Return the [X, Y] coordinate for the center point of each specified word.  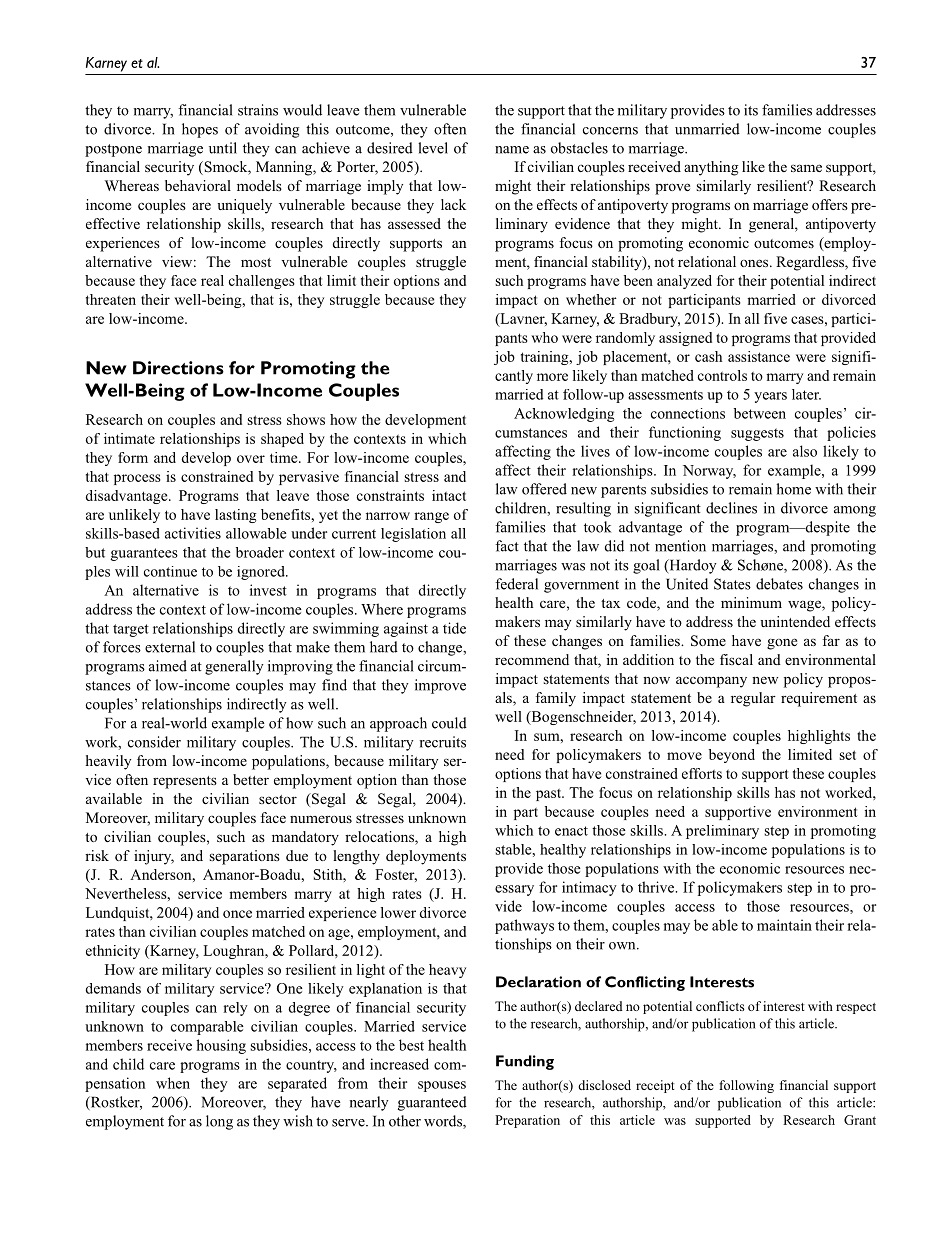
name [512, 150]
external [170, 647]
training [546, 358]
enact [571, 831]
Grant [860, 1120]
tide [454, 628]
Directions [178, 368]
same [806, 168]
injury [154, 857]
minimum [751, 602]
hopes [200, 130]
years [770, 397]
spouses [442, 1086]
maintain [784, 925]
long [219, 1122]
